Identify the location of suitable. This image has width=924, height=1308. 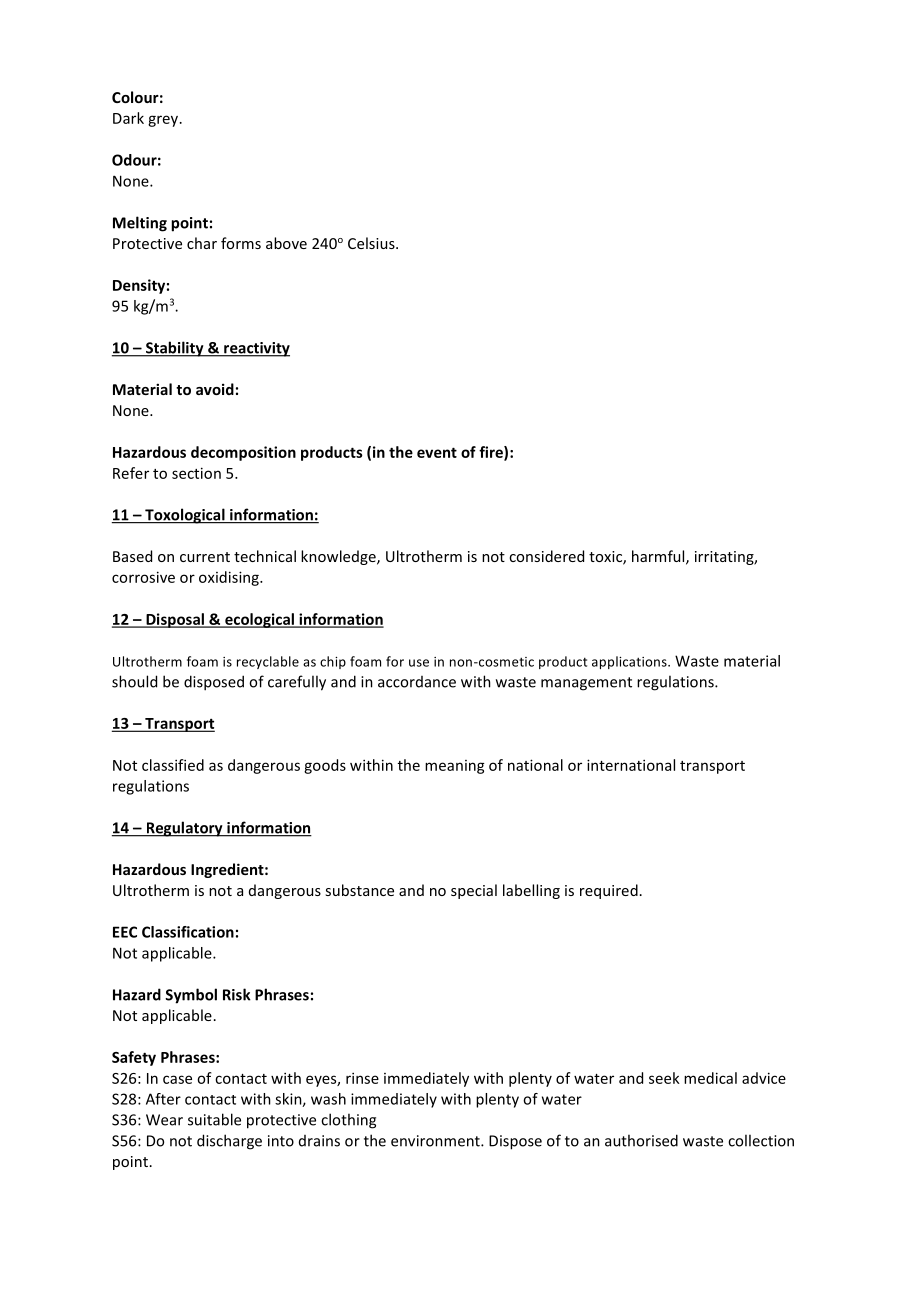
(214, 1119).
